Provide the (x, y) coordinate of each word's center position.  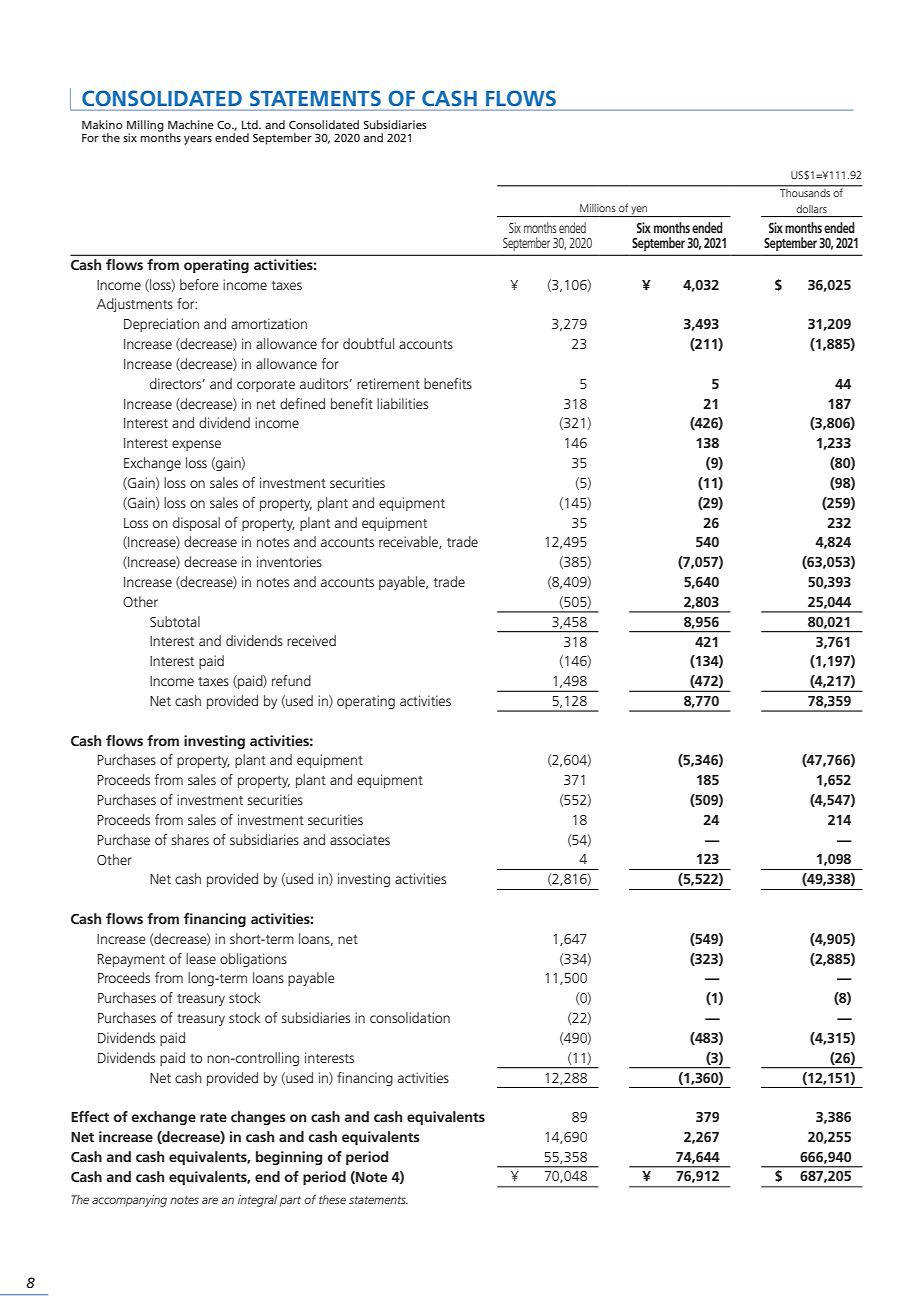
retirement (388, 383)
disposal (196, 524)
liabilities (402, 403)
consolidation (410, 1017)
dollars (812, 209)
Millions (598, 208)
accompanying (129, 1201)
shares (190, 839)
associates (360, 839)
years (198, 140)
